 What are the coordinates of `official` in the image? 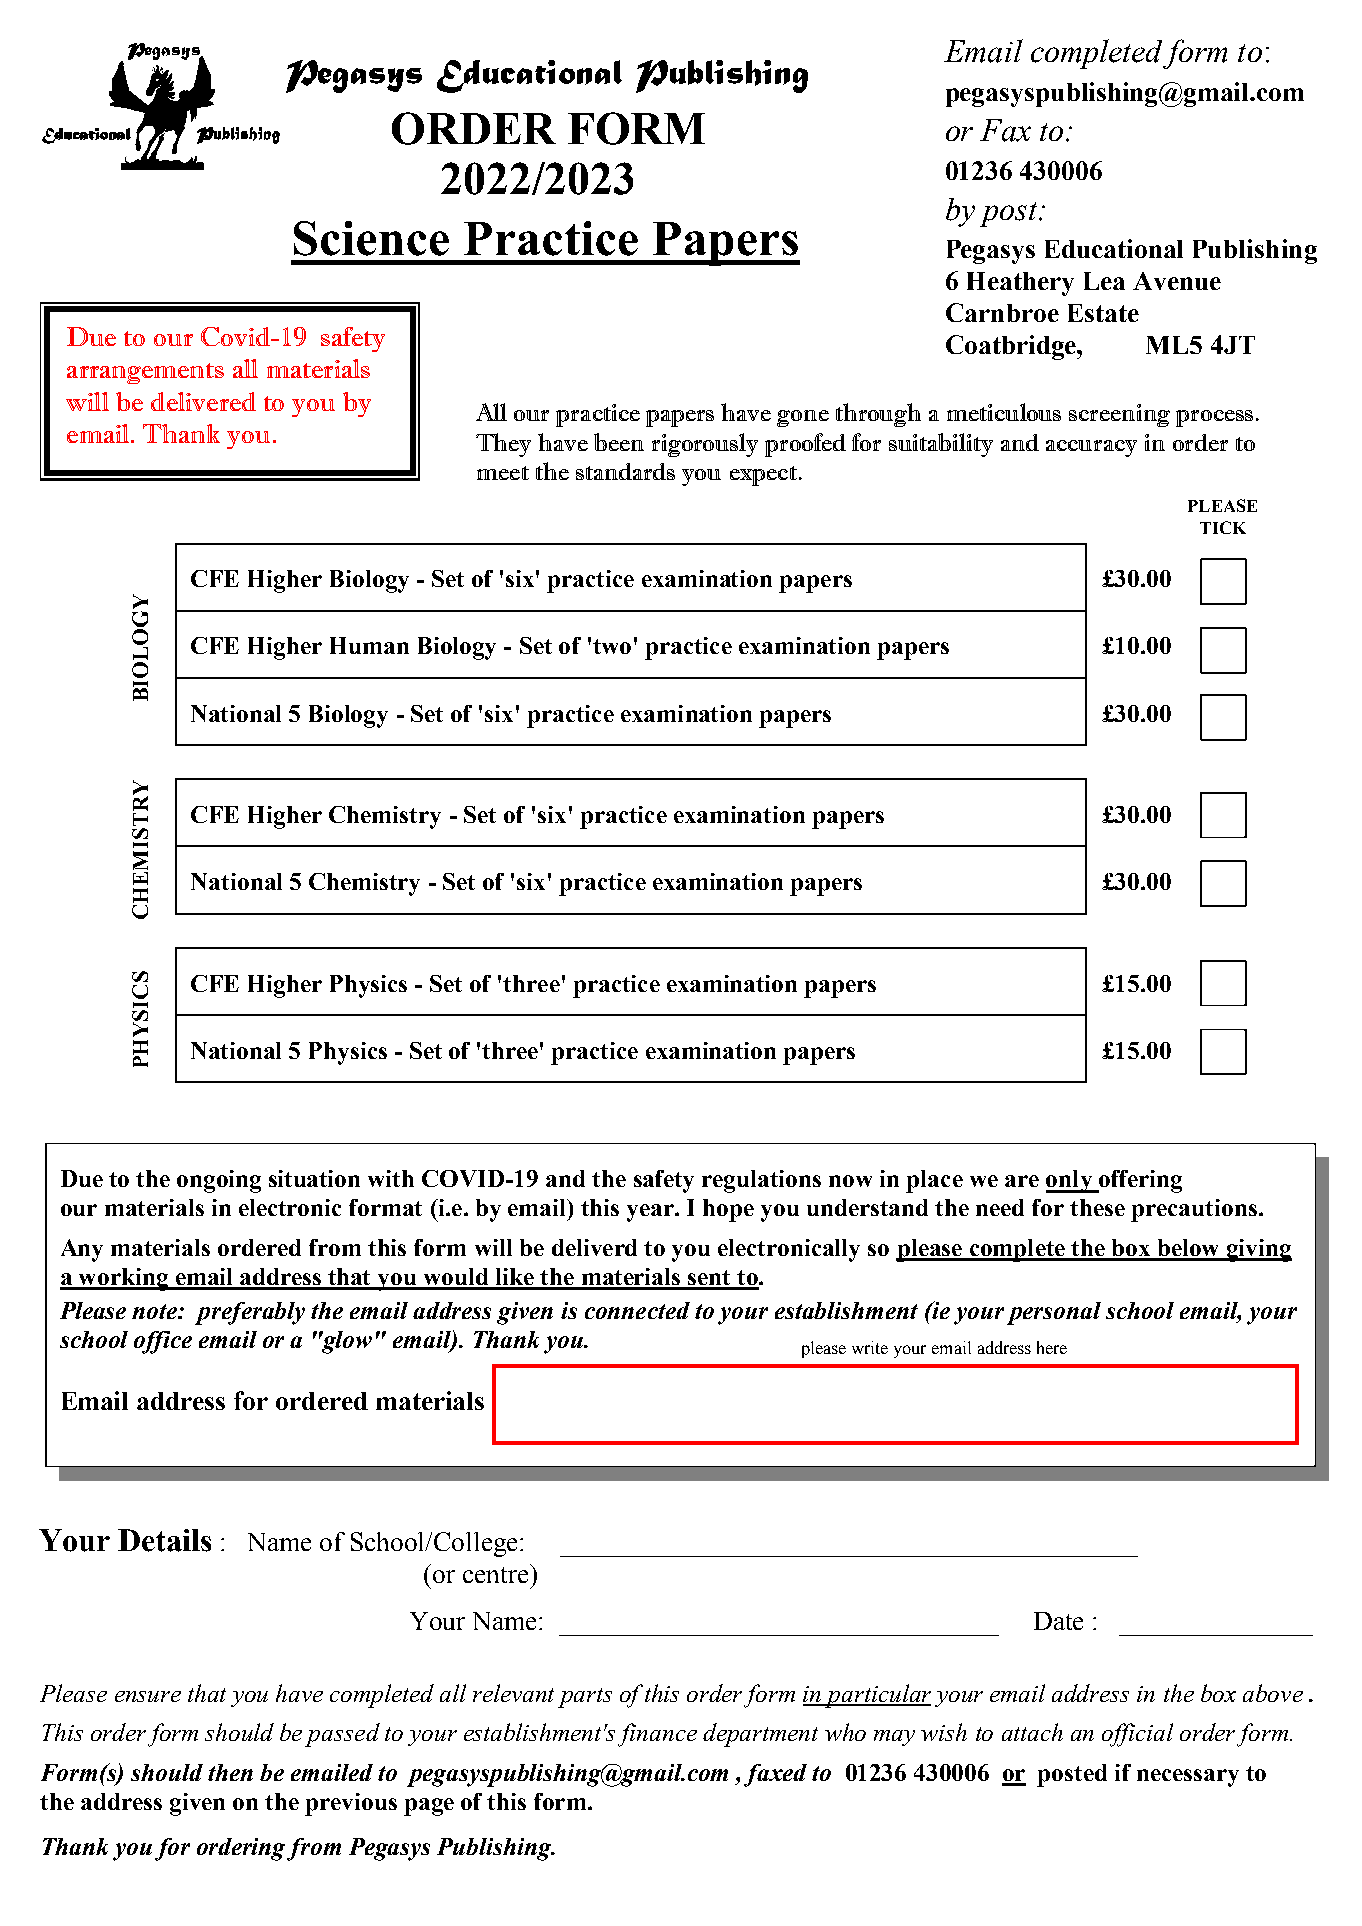 It's located at (1137, 1735).
